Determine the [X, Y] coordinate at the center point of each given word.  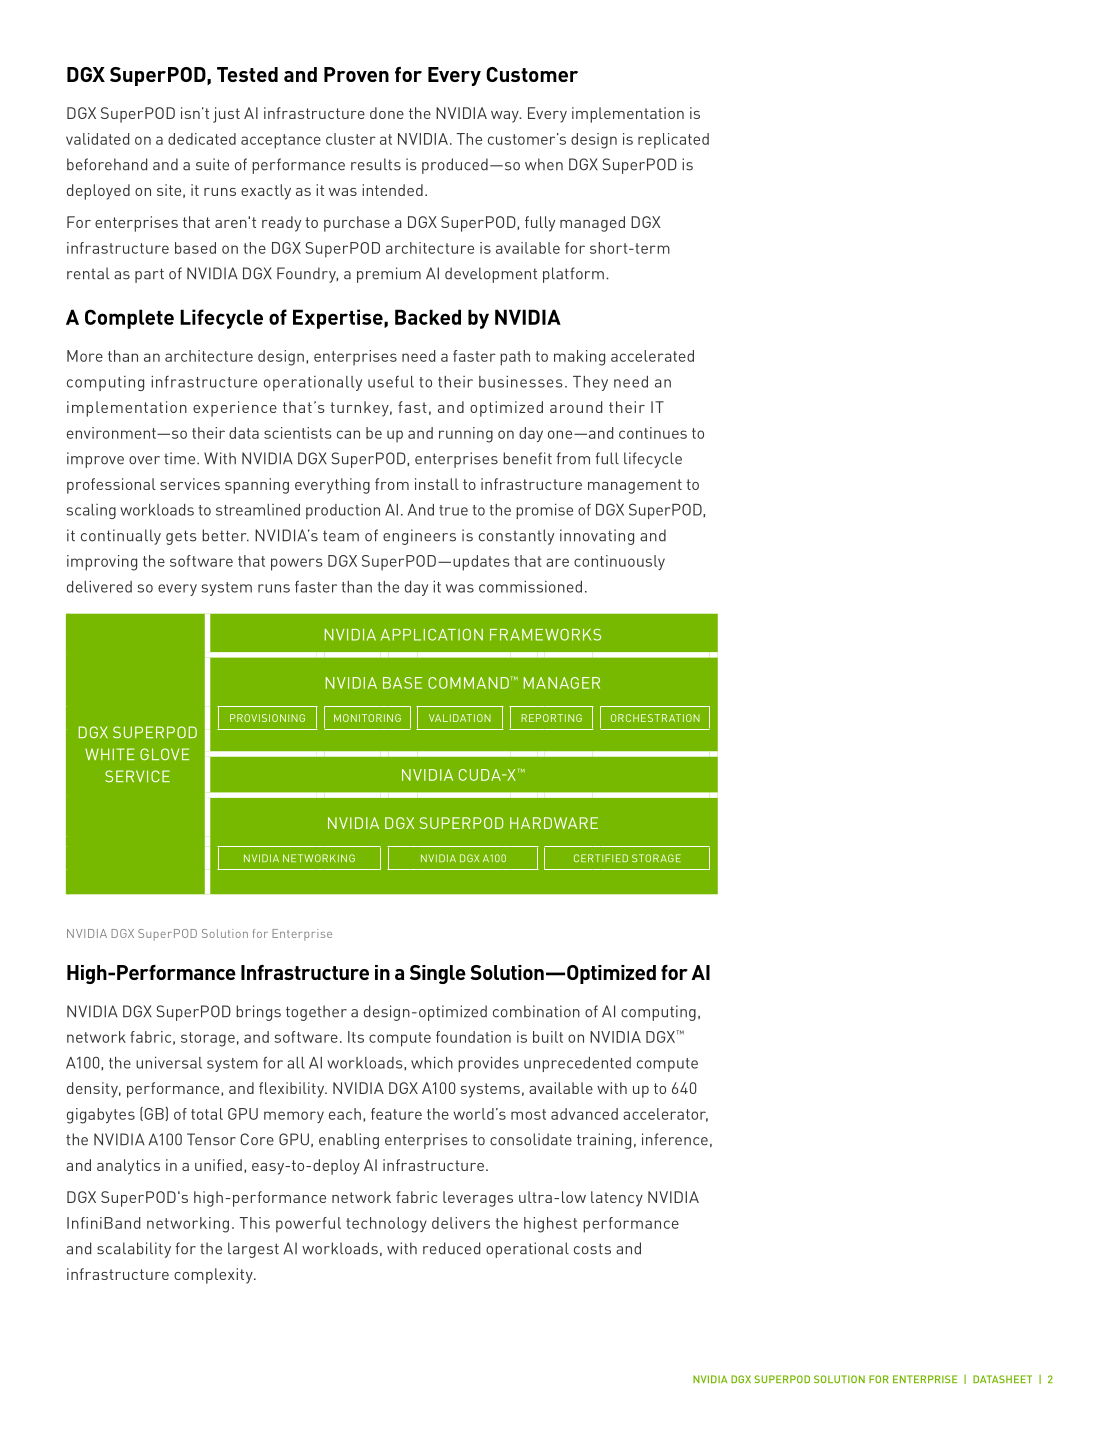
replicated [673, 141]
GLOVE [164, 754]
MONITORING [367, 718]
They [590, 383]
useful [391, 382]
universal [169, 1062]
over [144, 460]
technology [386, 1225]
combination [536, 1011]
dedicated [202, 139]
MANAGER [562, 683]
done [387, 113]
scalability [134, 1250]
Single [438, 974]
